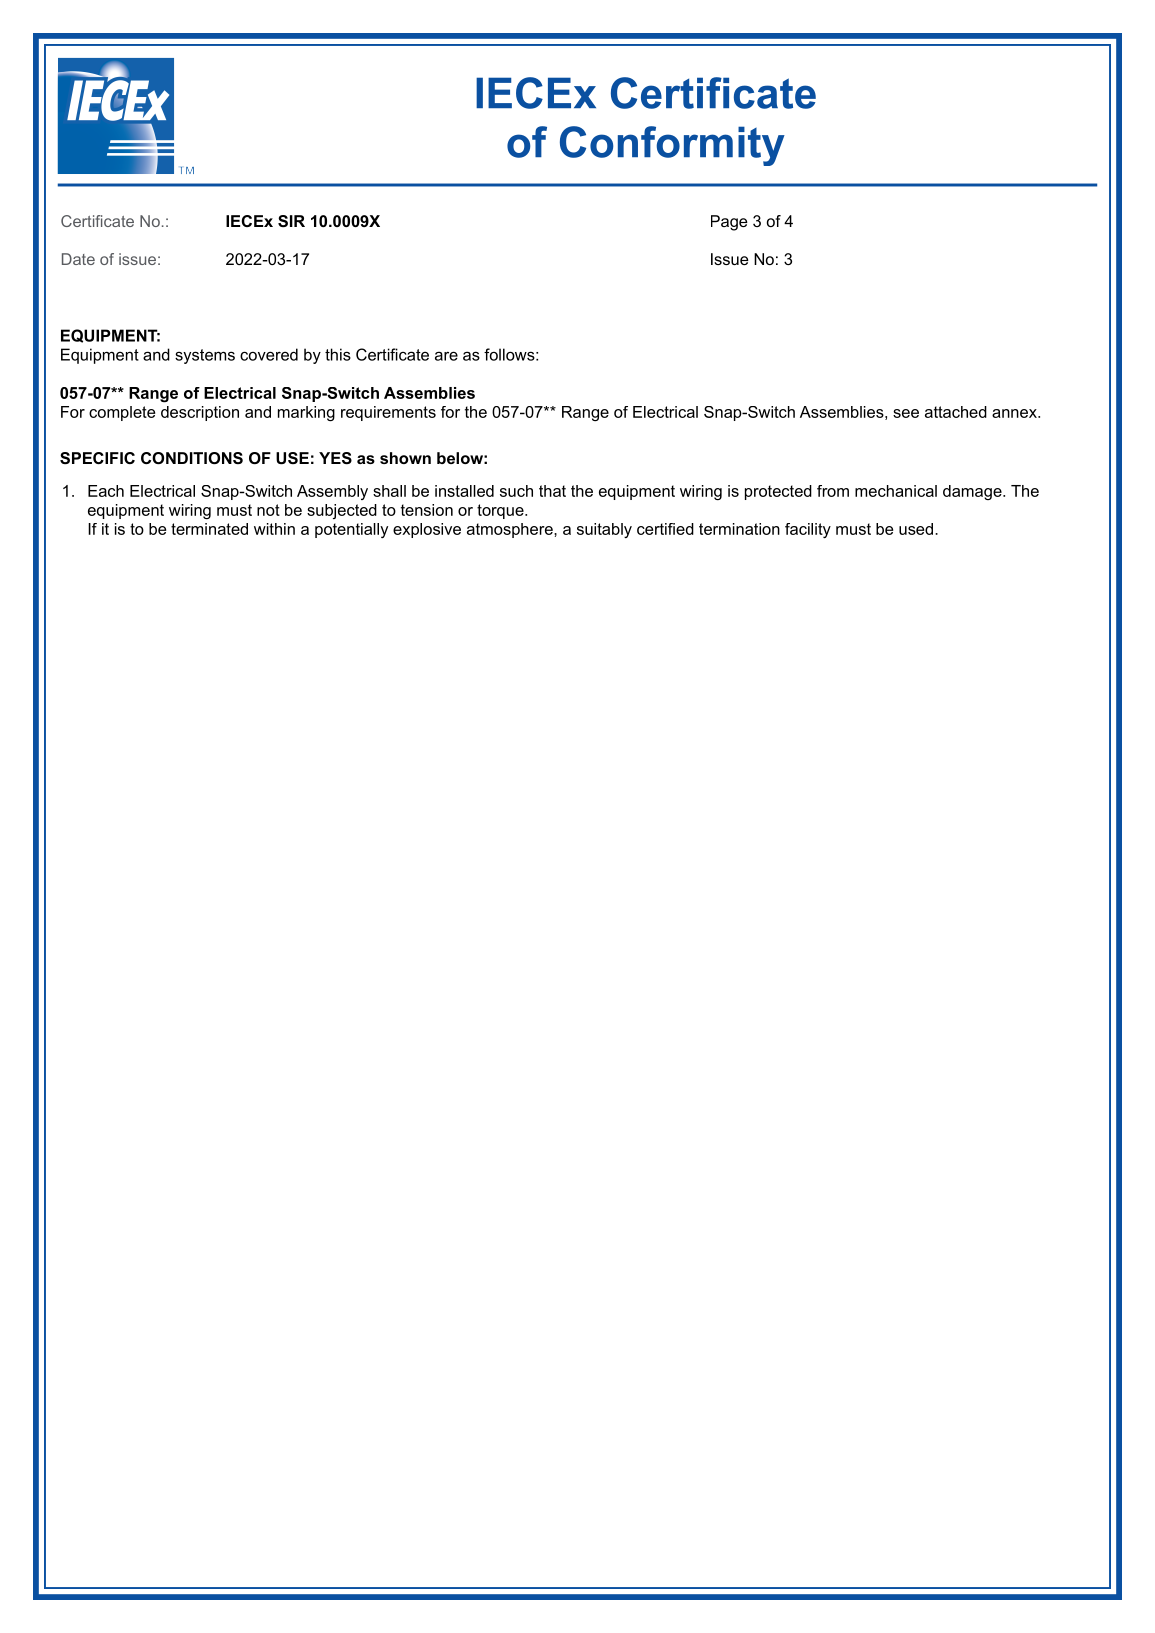 This document has width=1155, height=1633. What do you see at coordinates (956, 412) in the document?
I see `attached` at bounding box center [956, 412].
